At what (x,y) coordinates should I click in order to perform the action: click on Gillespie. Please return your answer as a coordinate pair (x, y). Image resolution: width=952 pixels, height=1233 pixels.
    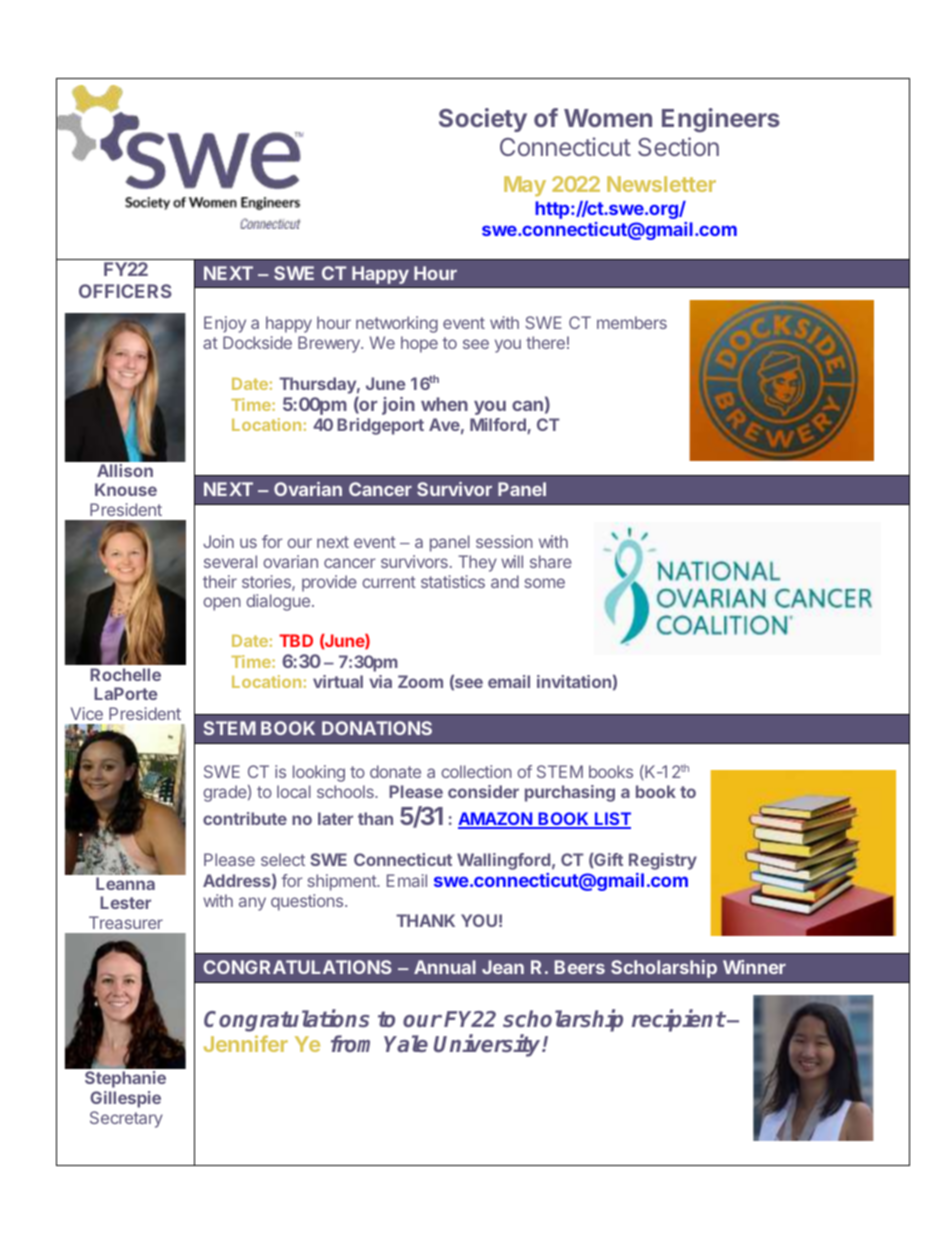
    Looking at the image, I should click on (125, 1099).
